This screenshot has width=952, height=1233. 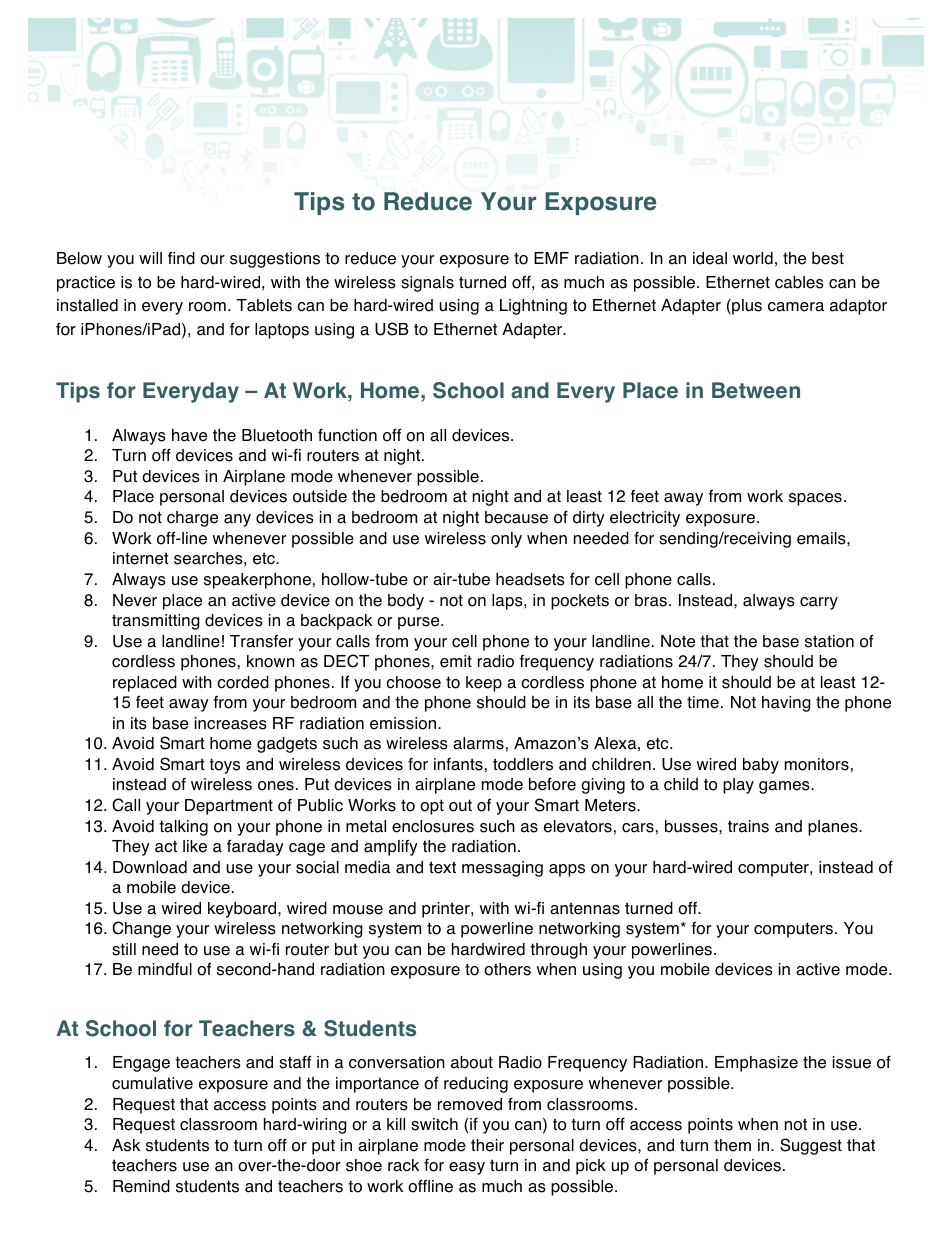 I want to click on headsets, so click(x=530, y=579).
